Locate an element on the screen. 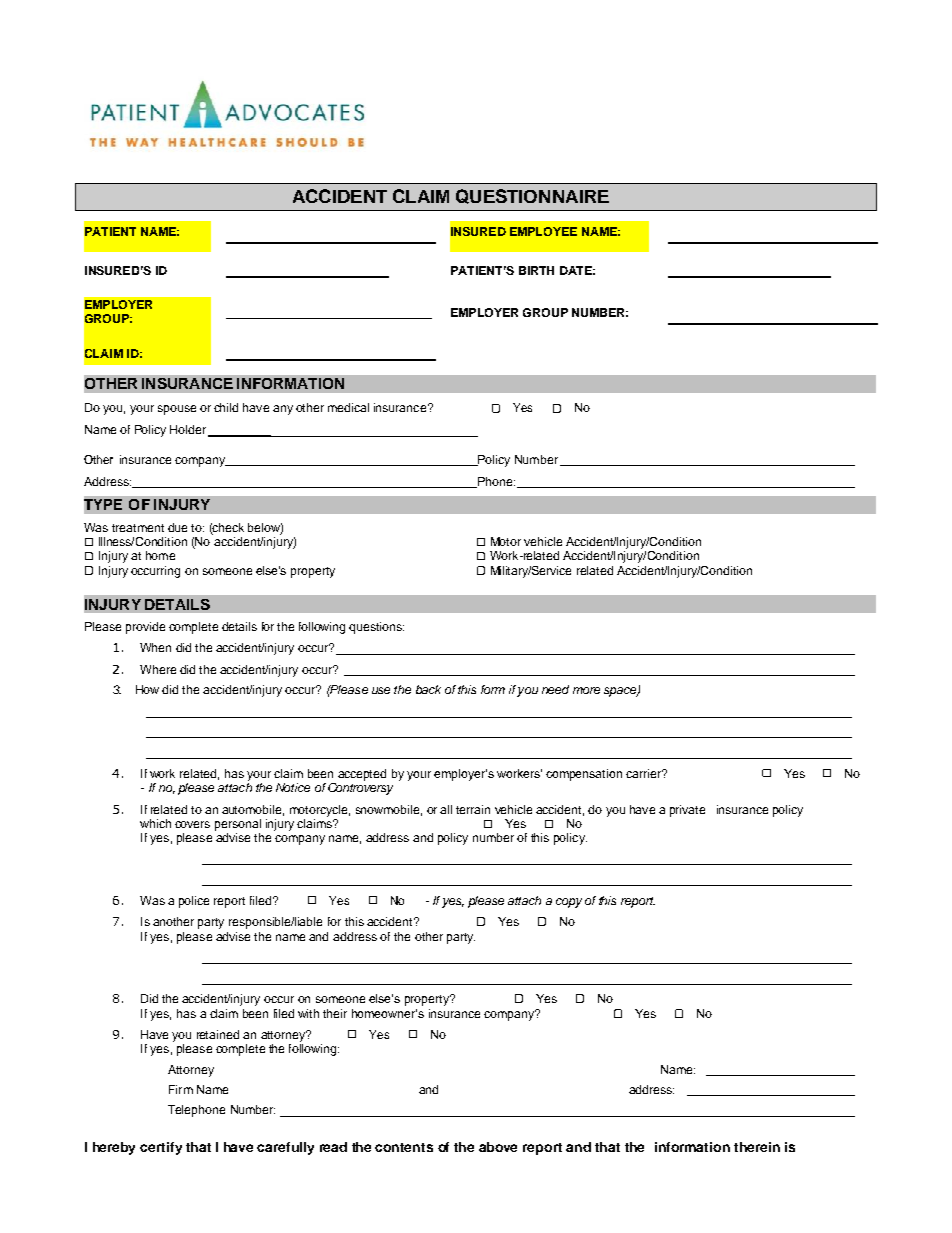 Image resolution: width=952 pixels, height=1233 pixels. questions is located at coordinates (376, 628).
